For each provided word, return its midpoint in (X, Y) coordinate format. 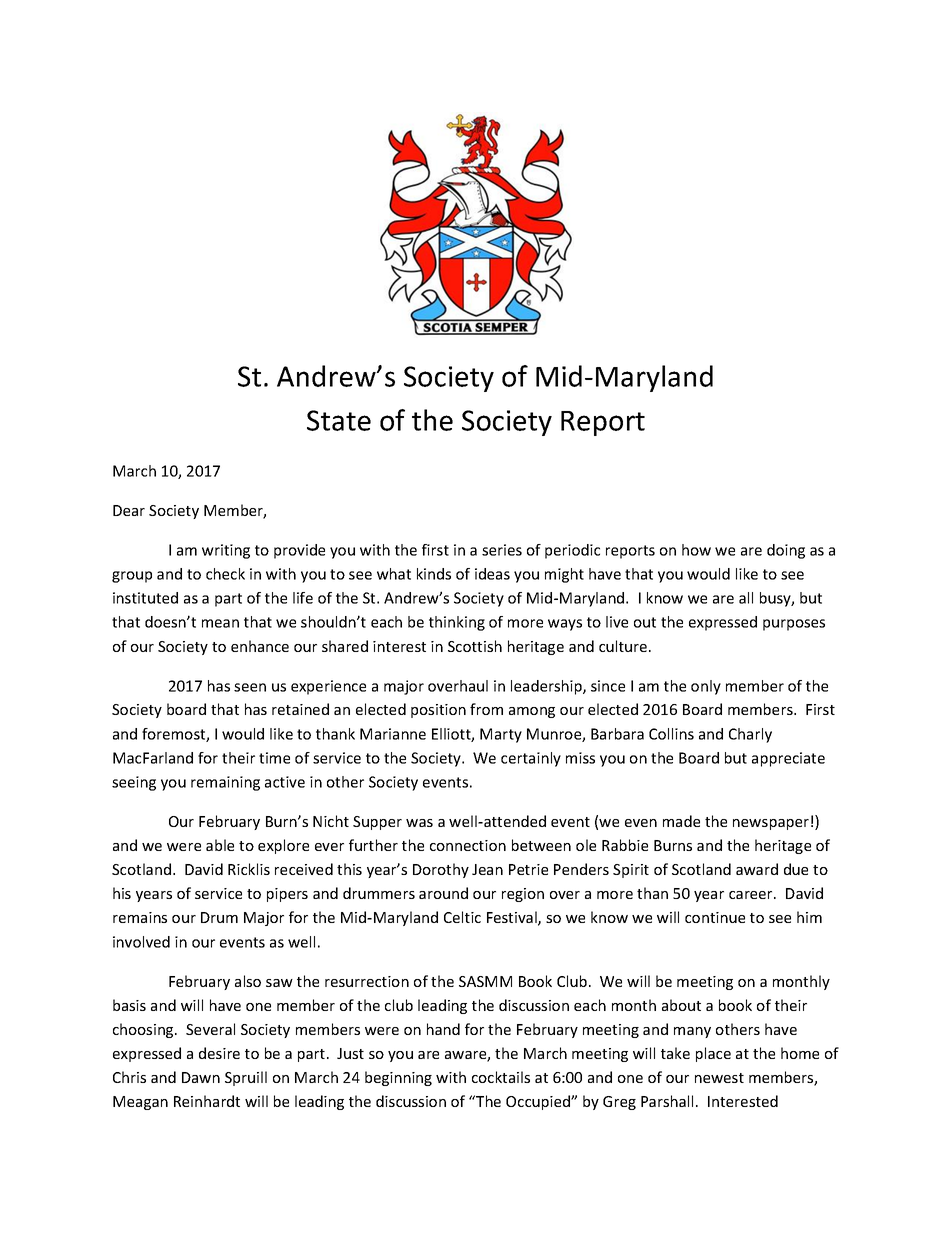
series (502, 550)
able (220, 845)
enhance (260, 646)
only (706, 687)
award (757, 869)
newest (719, 1078)
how (696, 550)
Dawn (201, 1077)
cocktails (501, 1077)
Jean (487, 869)
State (339, 420)
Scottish (475, 646)
